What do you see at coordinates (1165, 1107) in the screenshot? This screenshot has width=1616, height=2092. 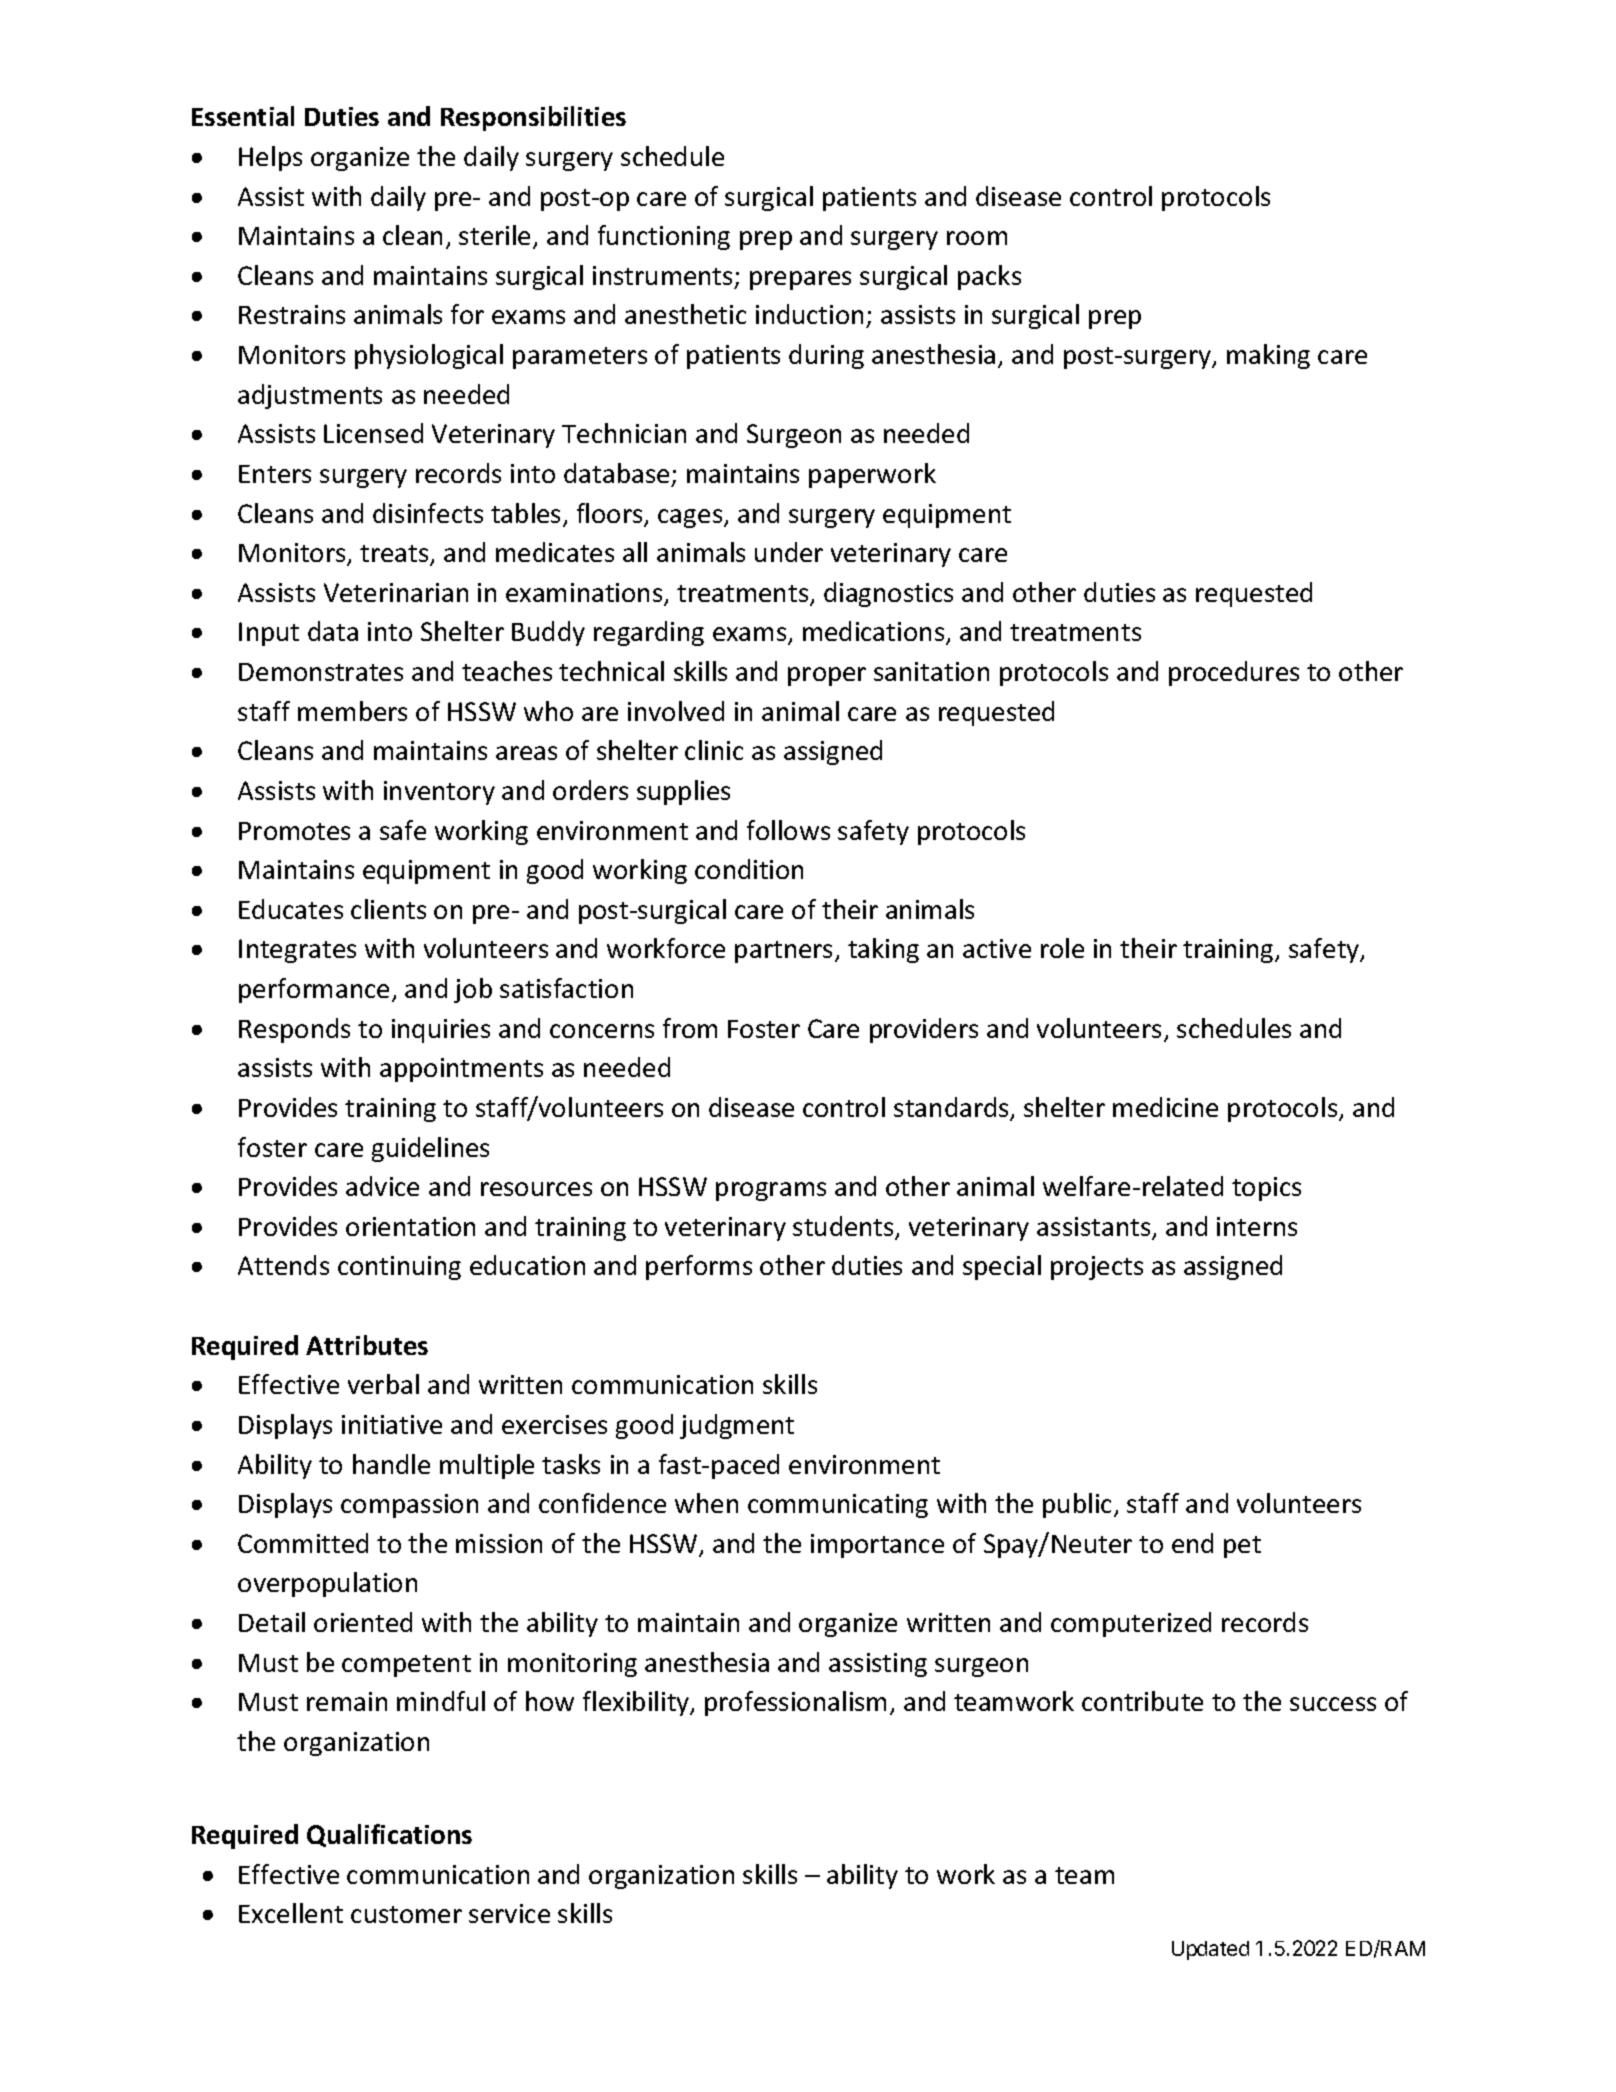 I see `medicine` at bounding box center [1165, 1107].
